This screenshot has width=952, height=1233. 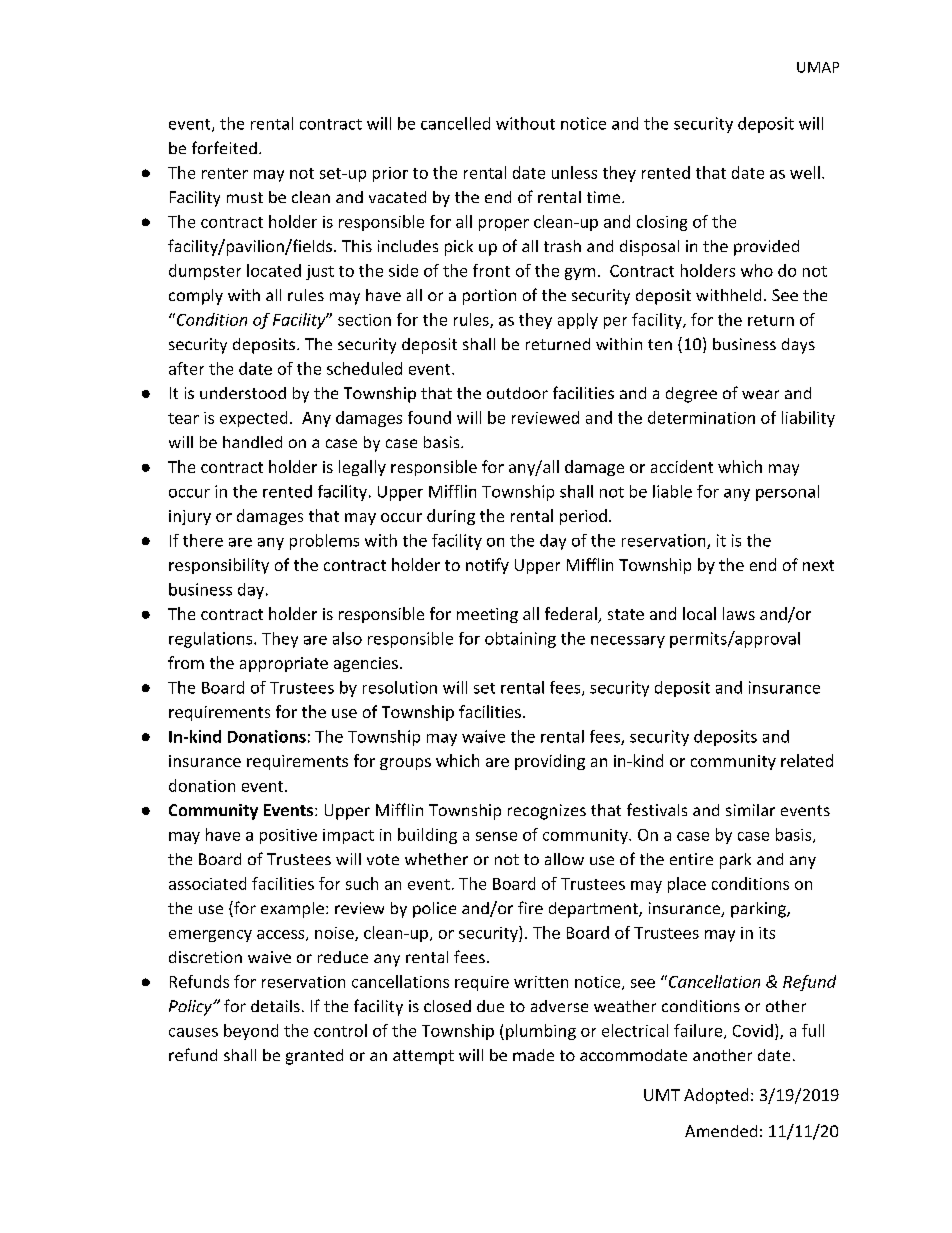 I want to click on forfeited, so click(x=224, y=147).
